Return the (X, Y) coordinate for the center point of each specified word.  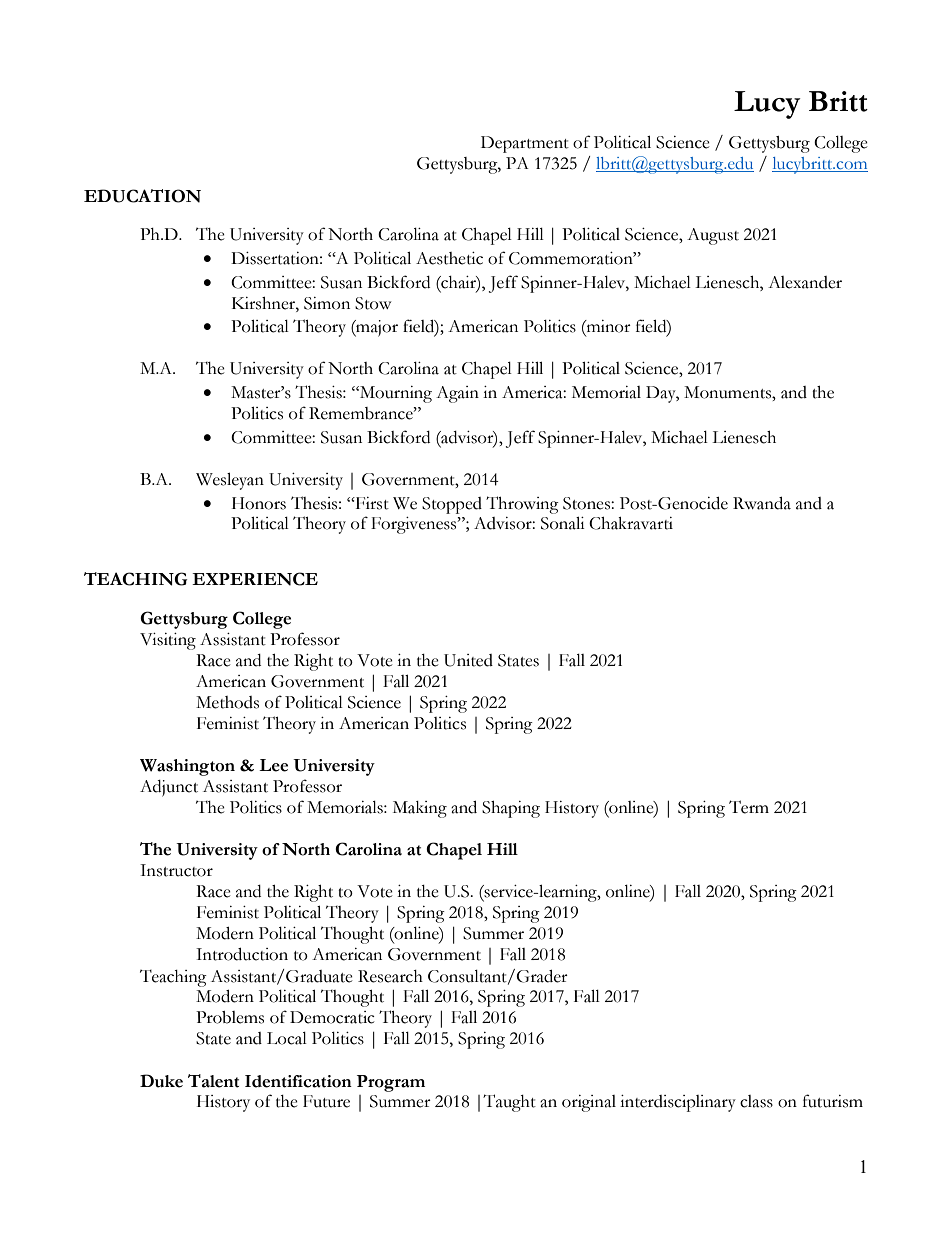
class (756, 1101)
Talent (213, 1081)
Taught (509, 1103)
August (713, 236)
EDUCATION (142, 196)
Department (525, 144)
